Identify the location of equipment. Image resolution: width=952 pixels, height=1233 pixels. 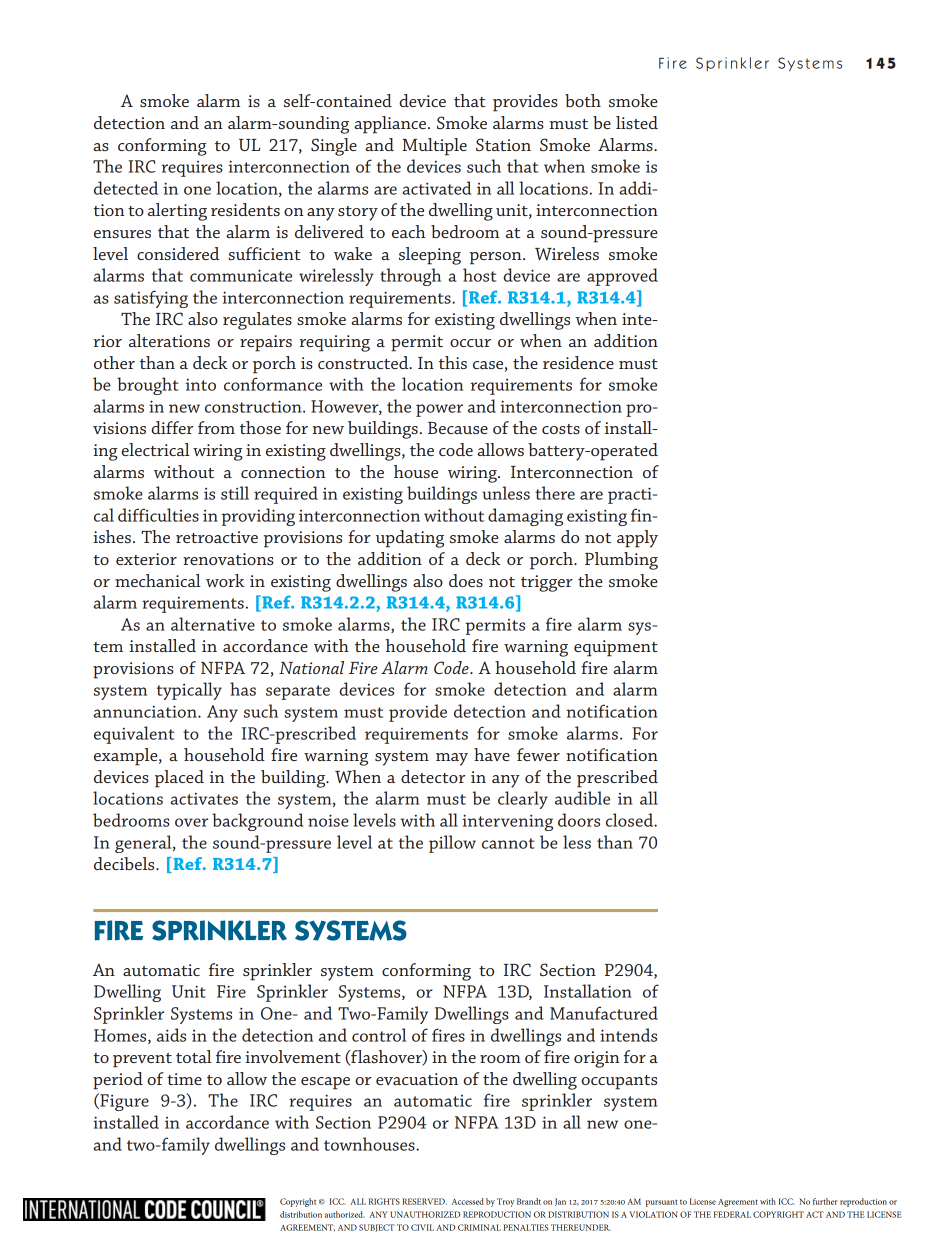
(616, 648).
